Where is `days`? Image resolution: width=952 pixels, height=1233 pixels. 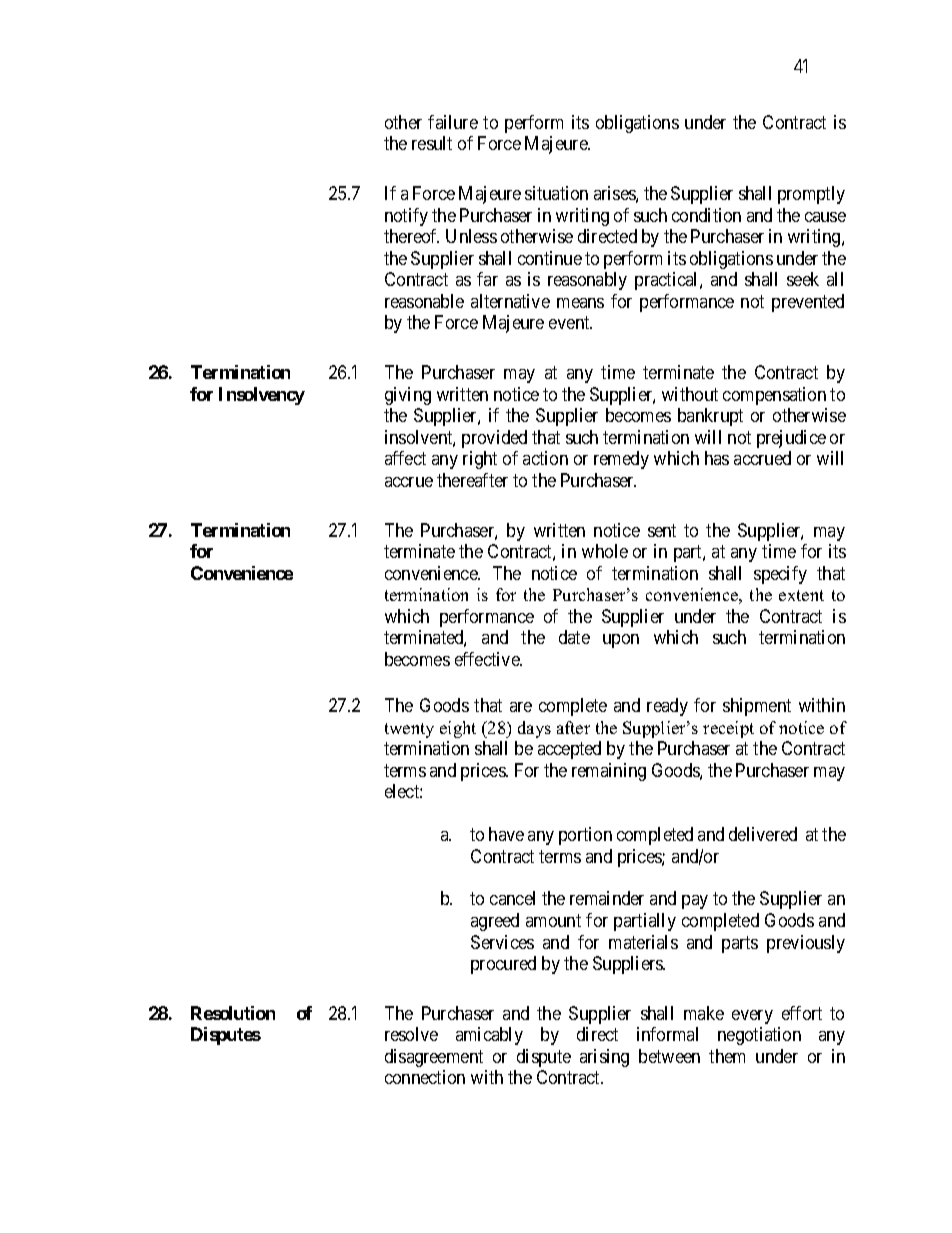 days is located at coordinates (534, 729).
